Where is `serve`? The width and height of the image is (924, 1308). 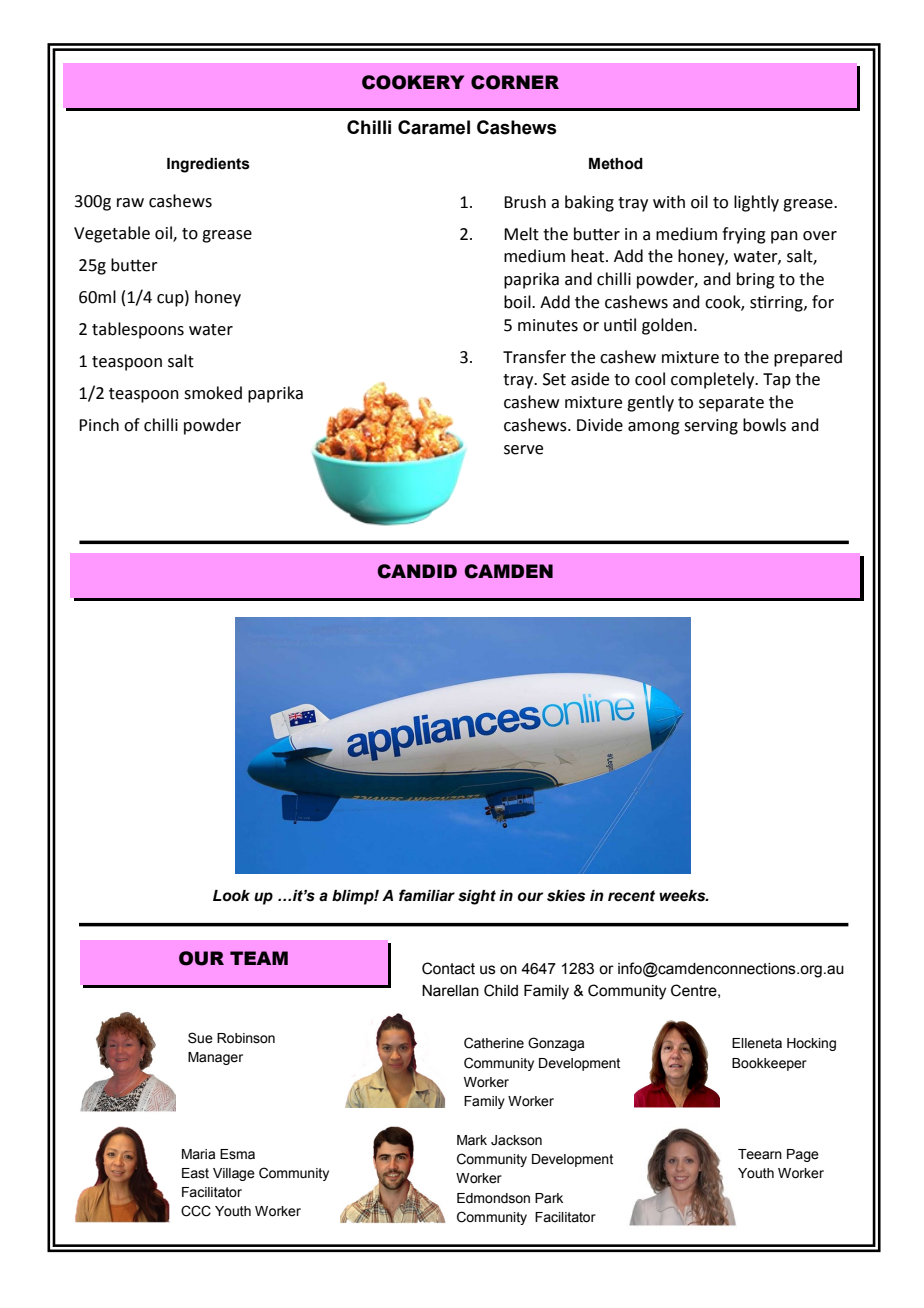 serve is located at coordinates (523, 450).
